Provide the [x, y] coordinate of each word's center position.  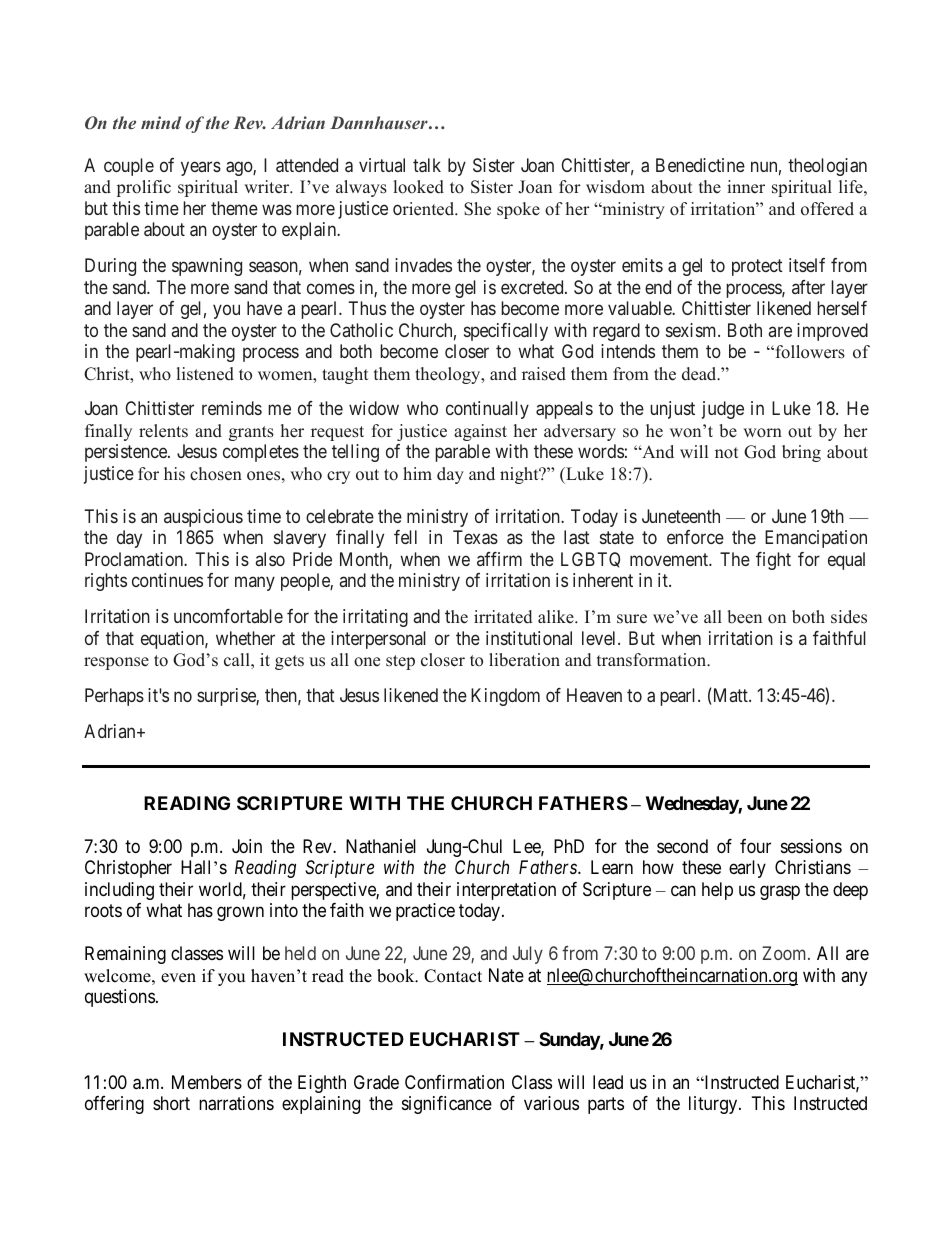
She [477, 209]
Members [207, 1082]
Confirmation [454, 1082]
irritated [503, 617]
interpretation [506, 891]
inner [746, 187]
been [744, 617]
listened [205, 374]
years [201, 168]
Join [247, 846]
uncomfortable [228, 616]
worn [762, 433]
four [755, 846]
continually [487, 410]
